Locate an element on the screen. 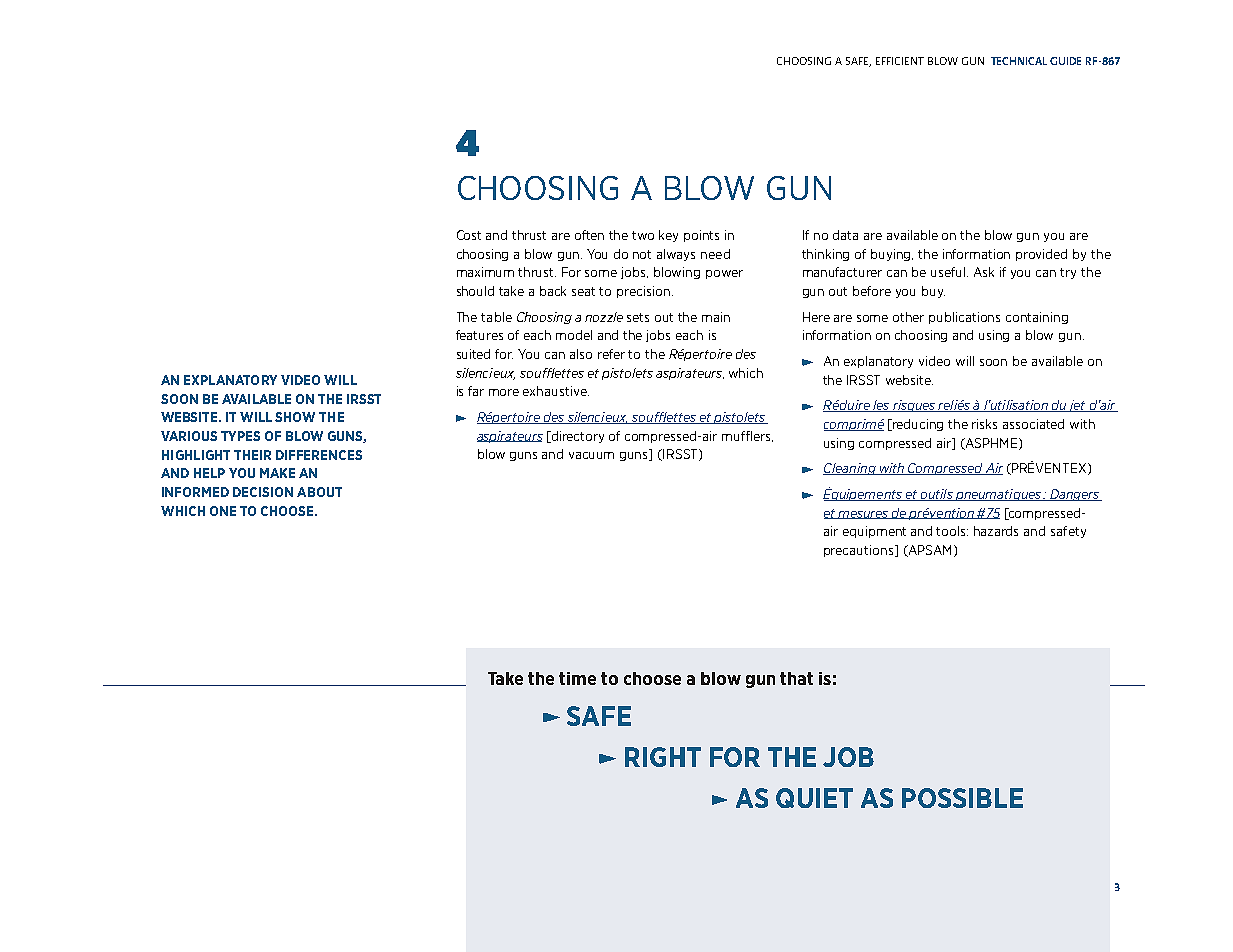 This screenshot has height=952, width=1233. POSSIBLE is located at coordinates (962, 798).
